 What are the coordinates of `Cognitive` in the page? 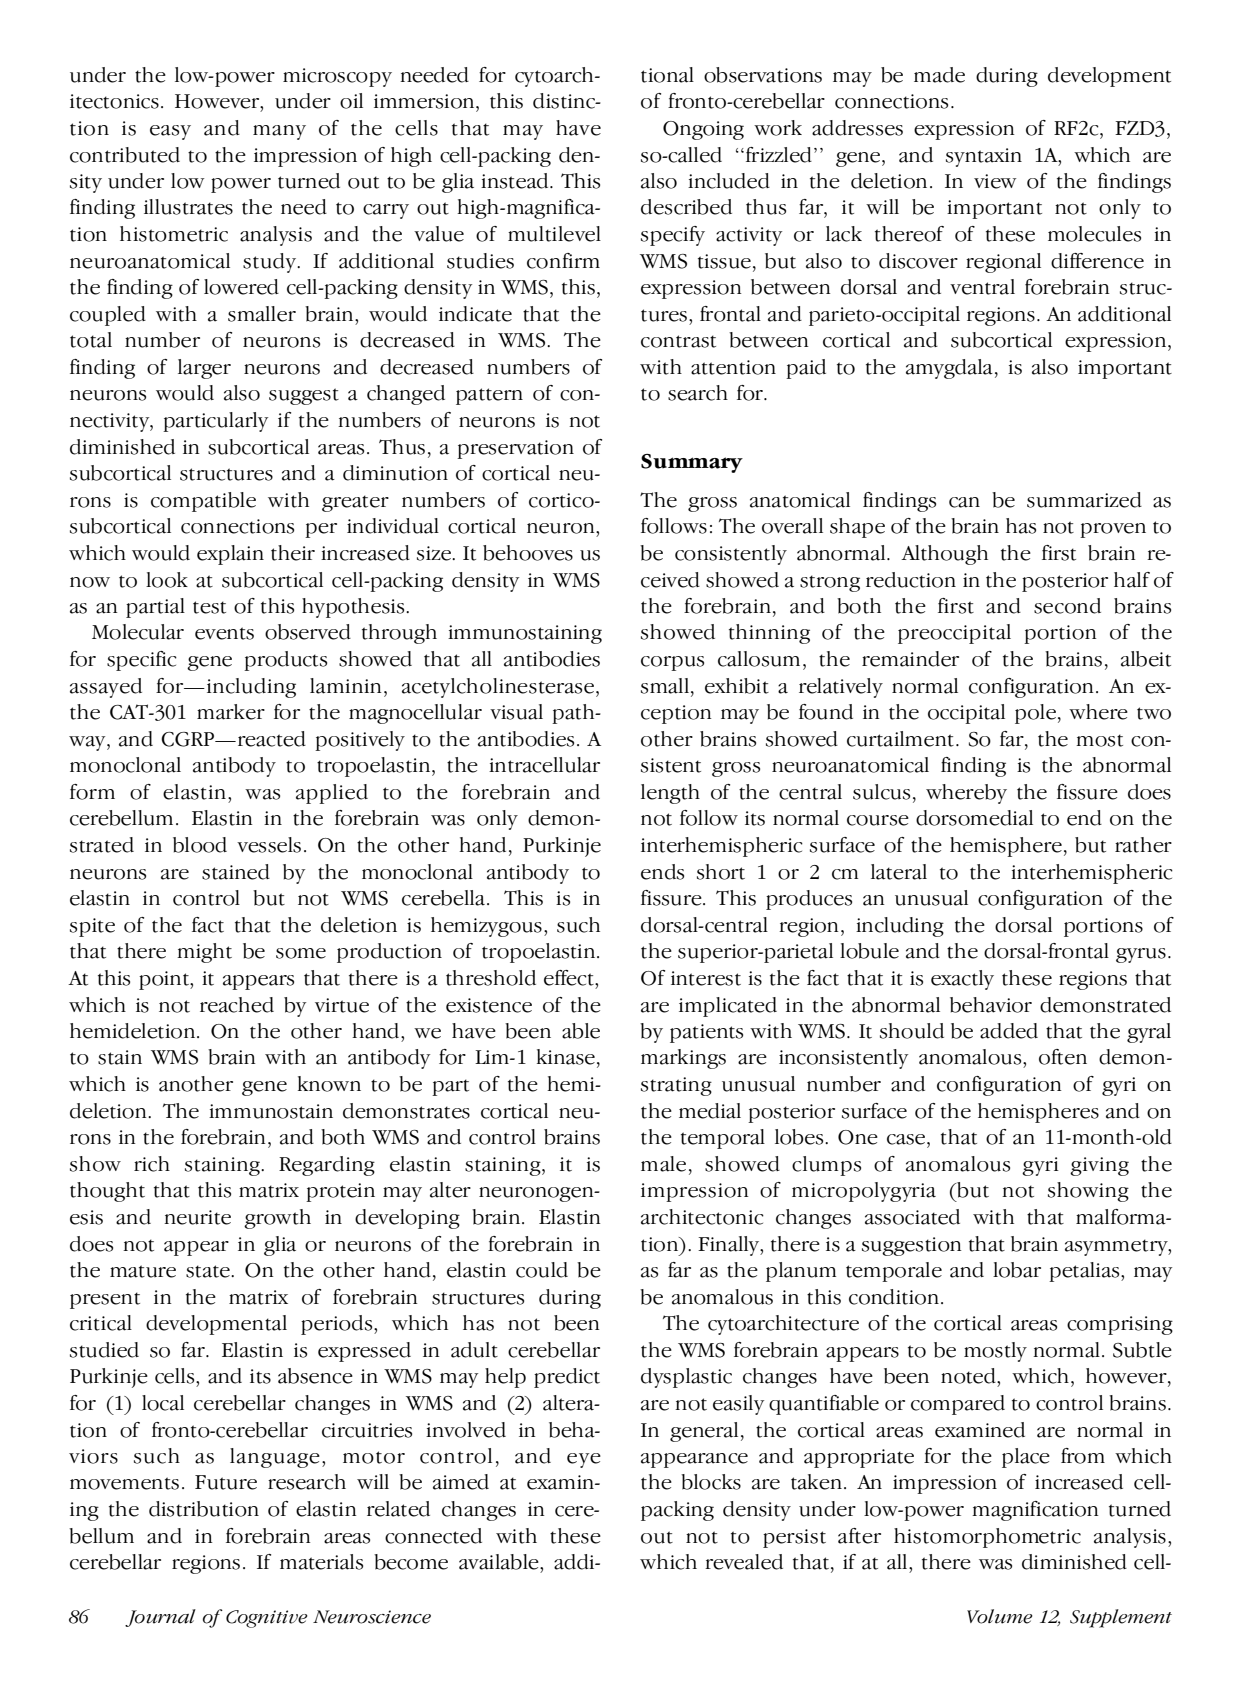 It's located at (267, 1619).
